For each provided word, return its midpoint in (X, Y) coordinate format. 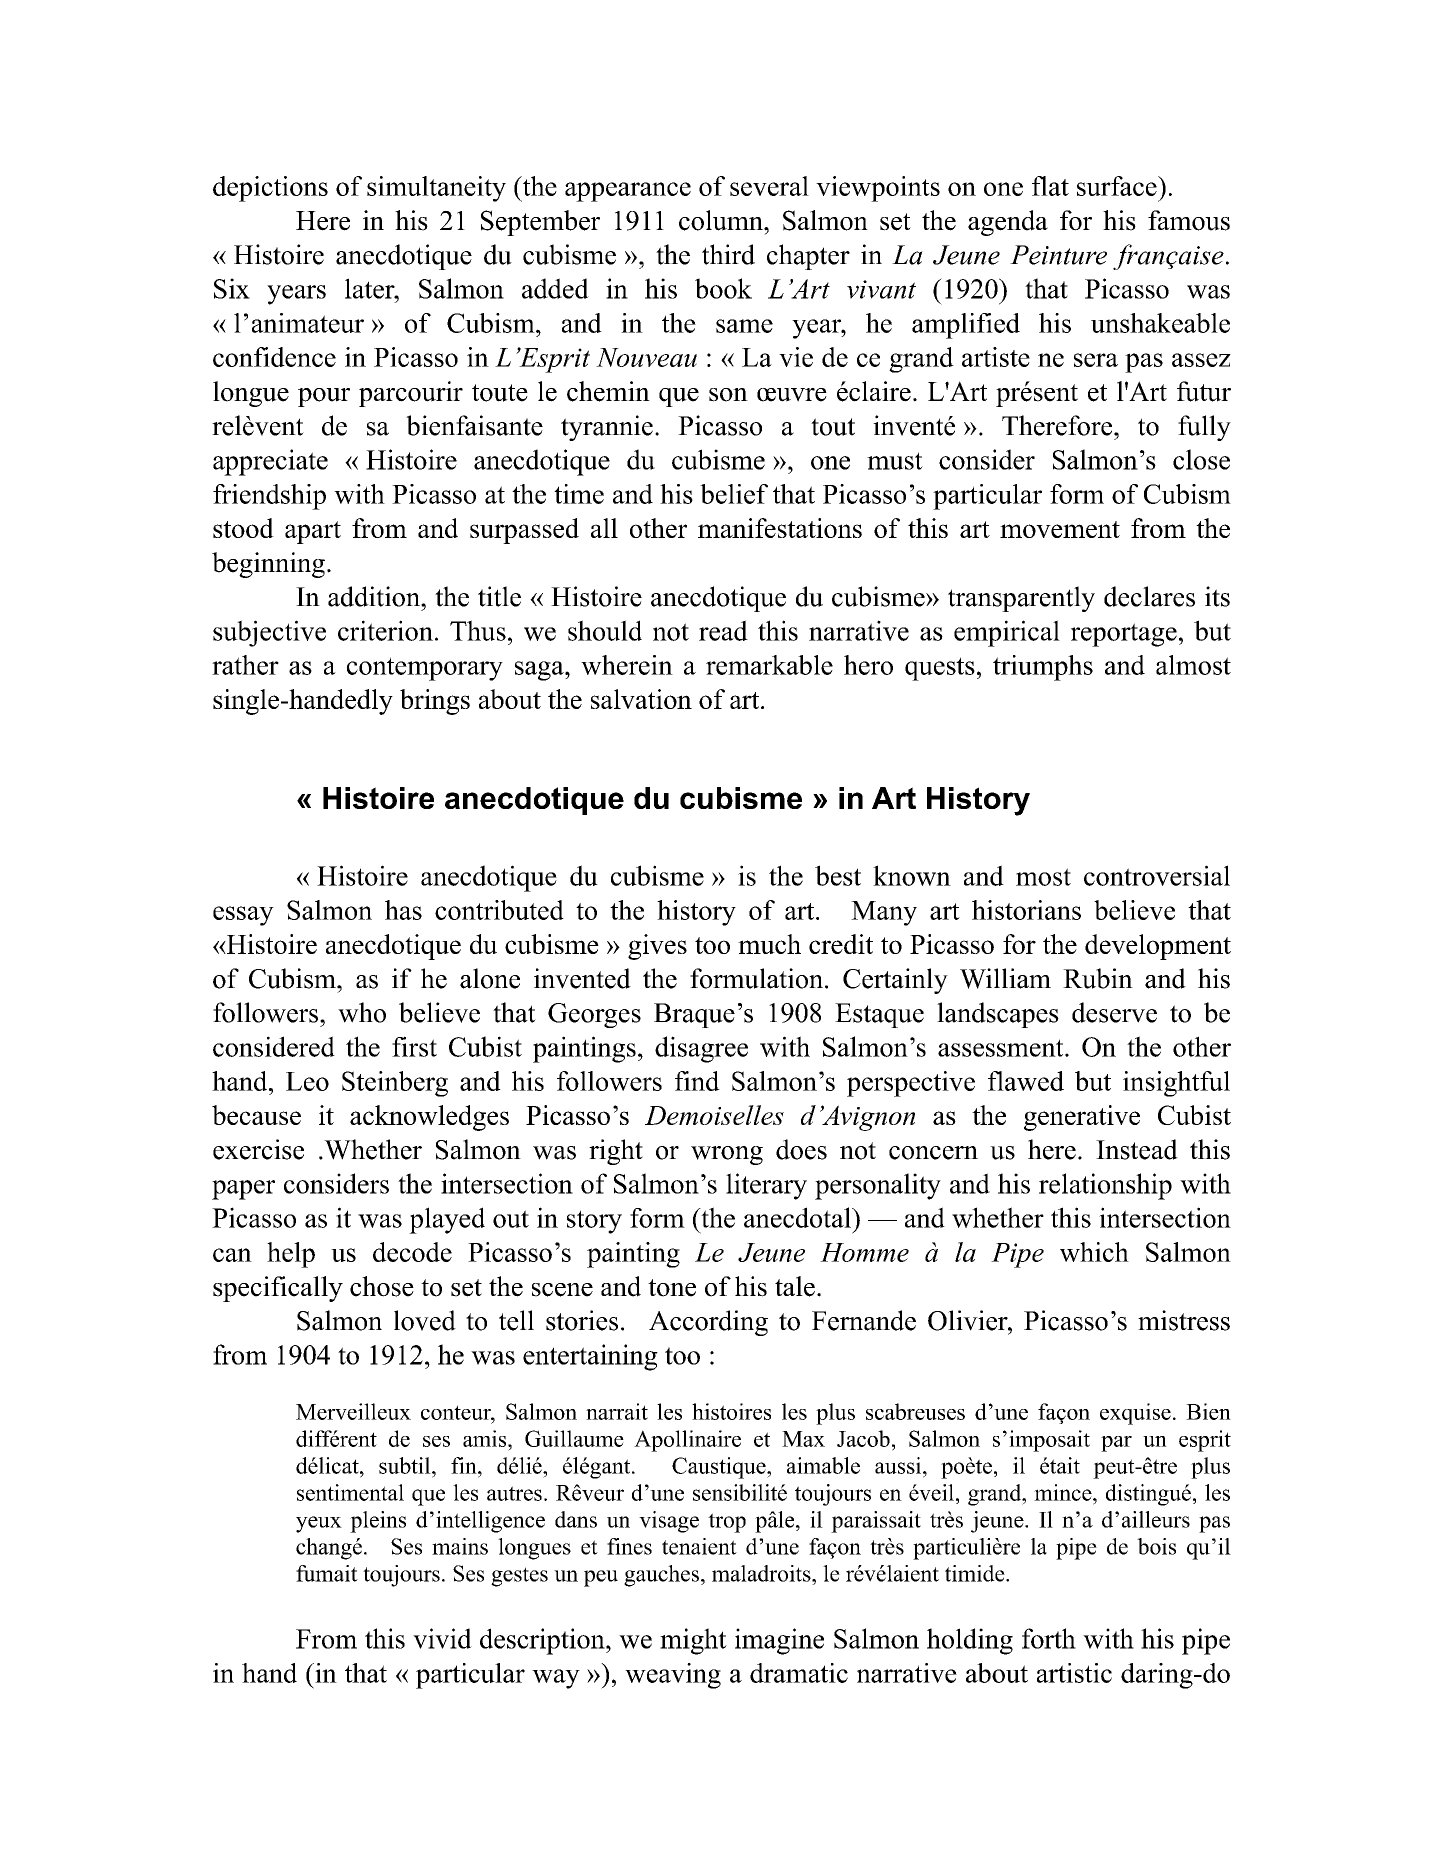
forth (1049, 1638)
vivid (442, 1638)
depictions (270, 189)
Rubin (1098, 978)
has (403, 910)
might (693, 1641)
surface (1118, 186)
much (769, 944)
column (722, 220)
